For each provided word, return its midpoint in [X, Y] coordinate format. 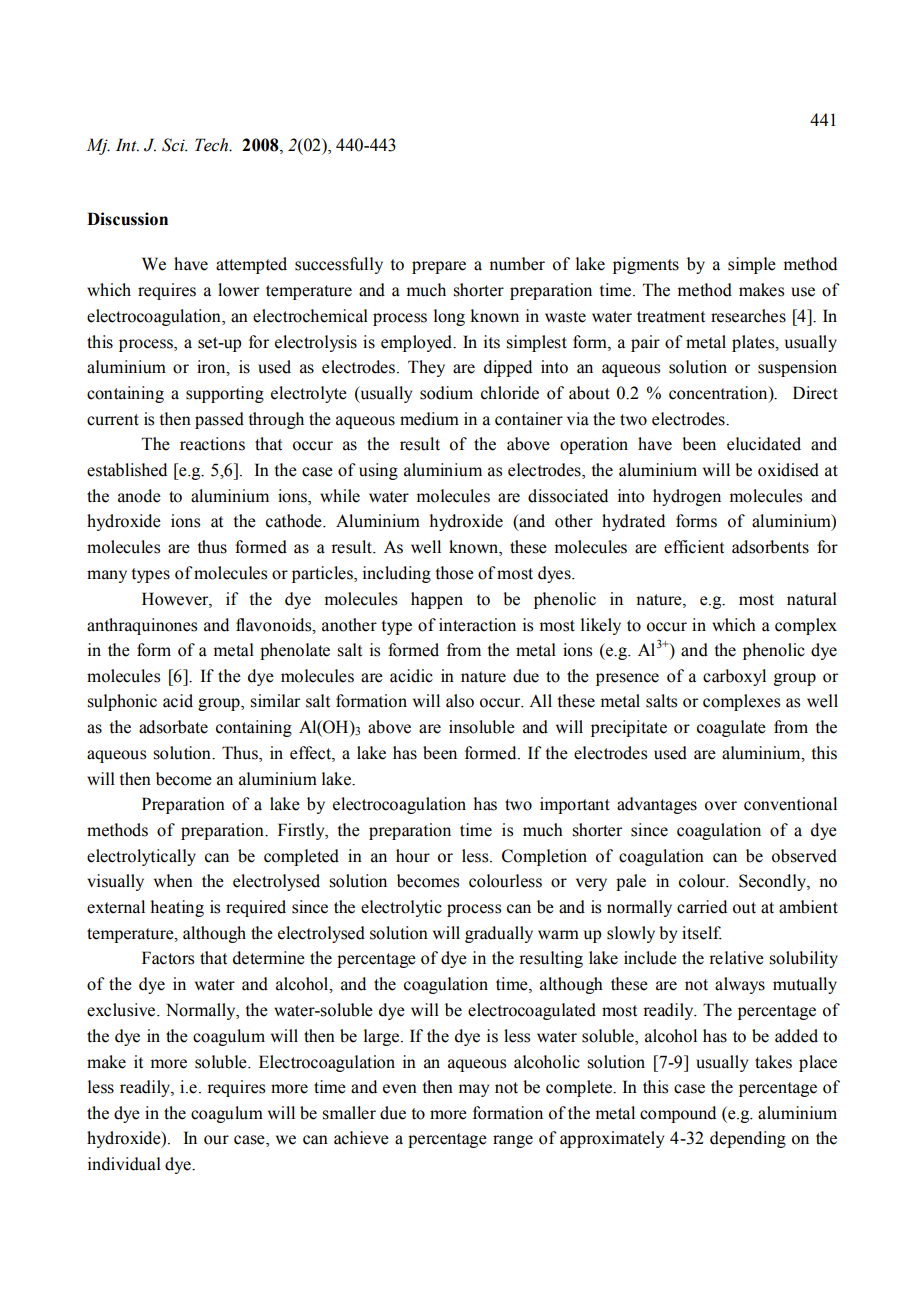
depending [748, 1139]
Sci [174, 145]
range [513, 1141]
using [378, 471]
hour [413, 856]
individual [124, 1164]
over [721, 806]
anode [139, 496]
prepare [439, 267]
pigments [646, 265]
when [173, 881]
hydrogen [687, 497]
